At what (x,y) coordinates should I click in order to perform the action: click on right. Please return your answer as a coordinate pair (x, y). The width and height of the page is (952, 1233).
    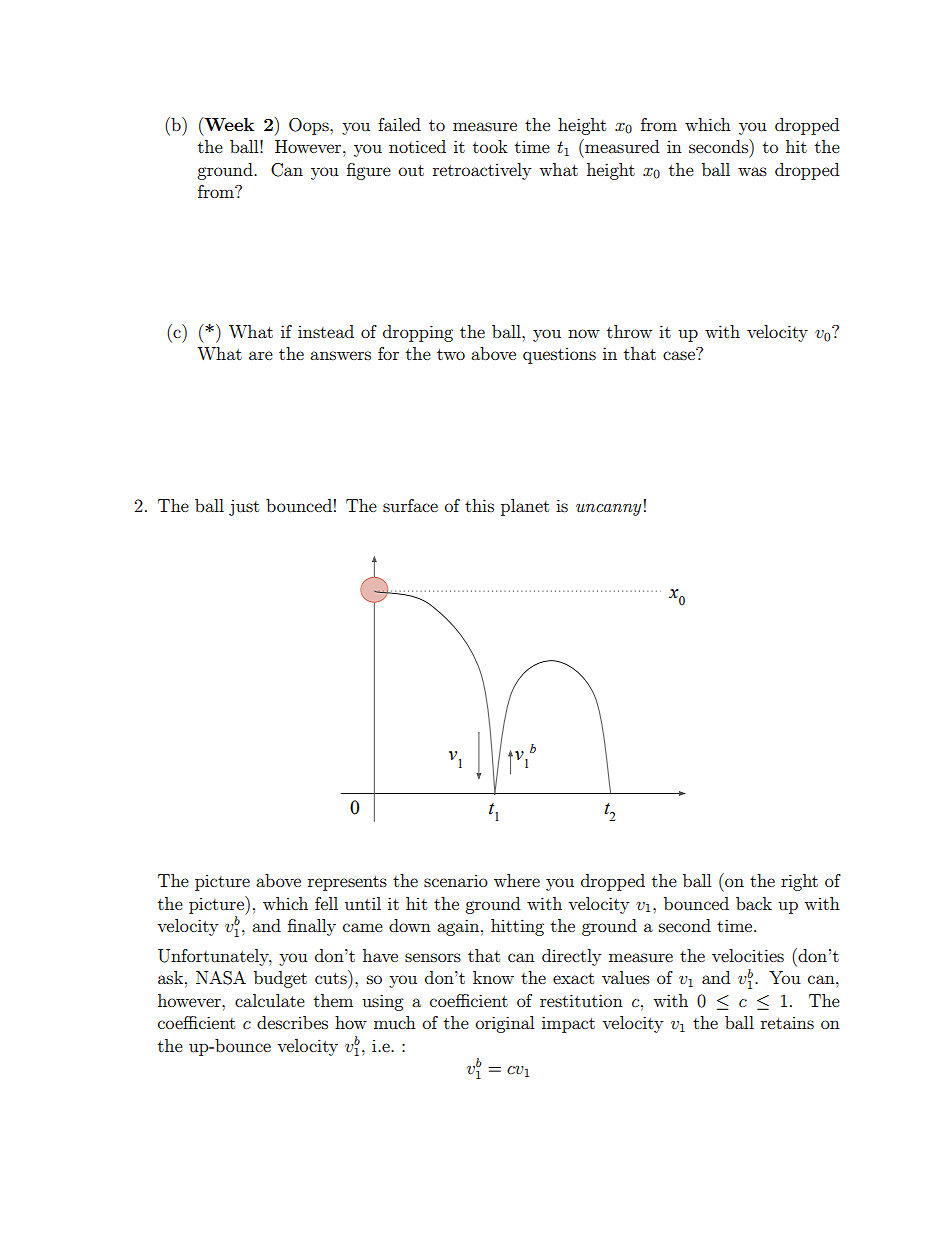
    Looking at the image, I should click on (799, 882).
